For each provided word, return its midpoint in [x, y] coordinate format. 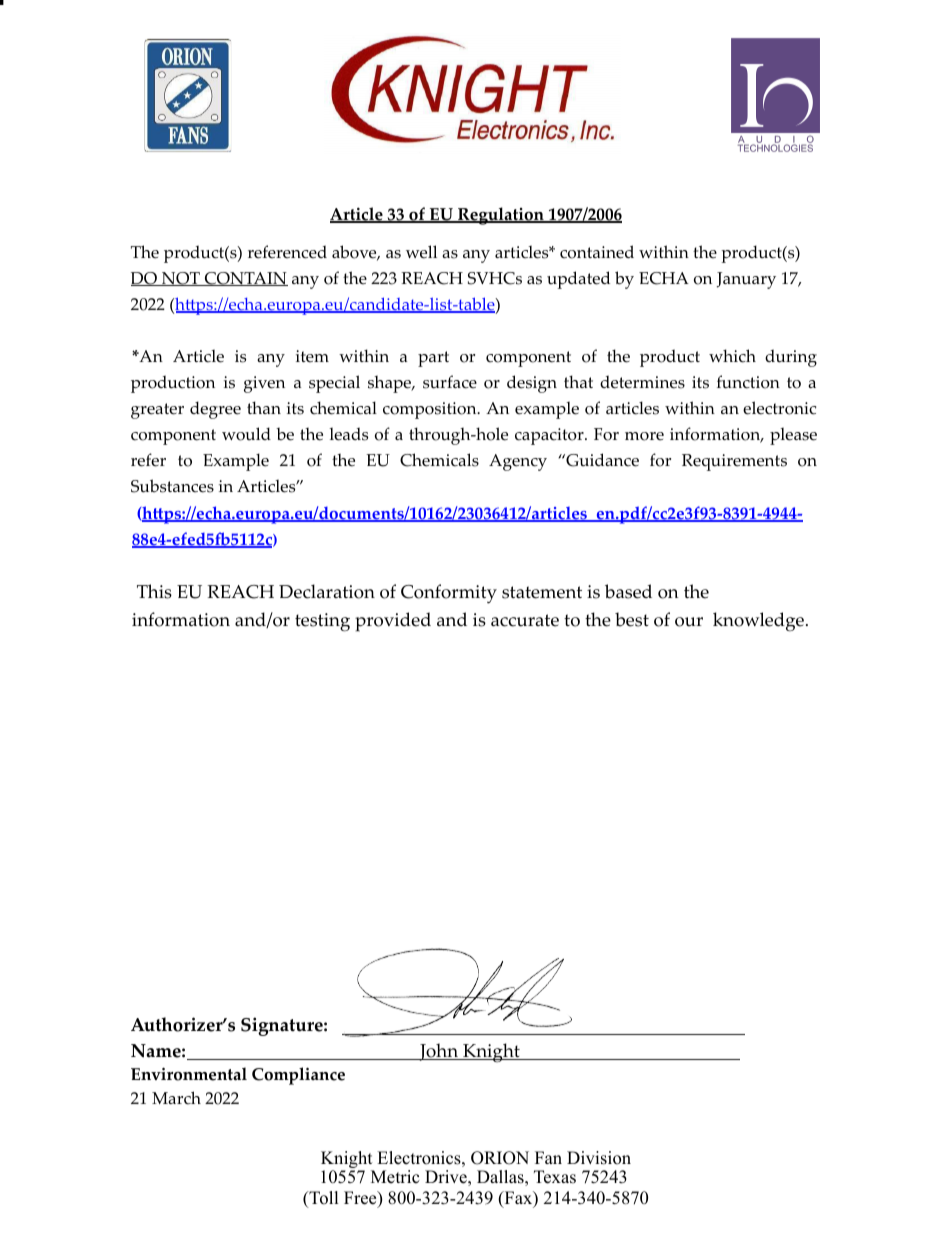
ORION [500, 1158]
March [176, 1098]
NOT [181, 279]
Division [599, 1158]
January [746, 280]
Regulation [501, 216]
